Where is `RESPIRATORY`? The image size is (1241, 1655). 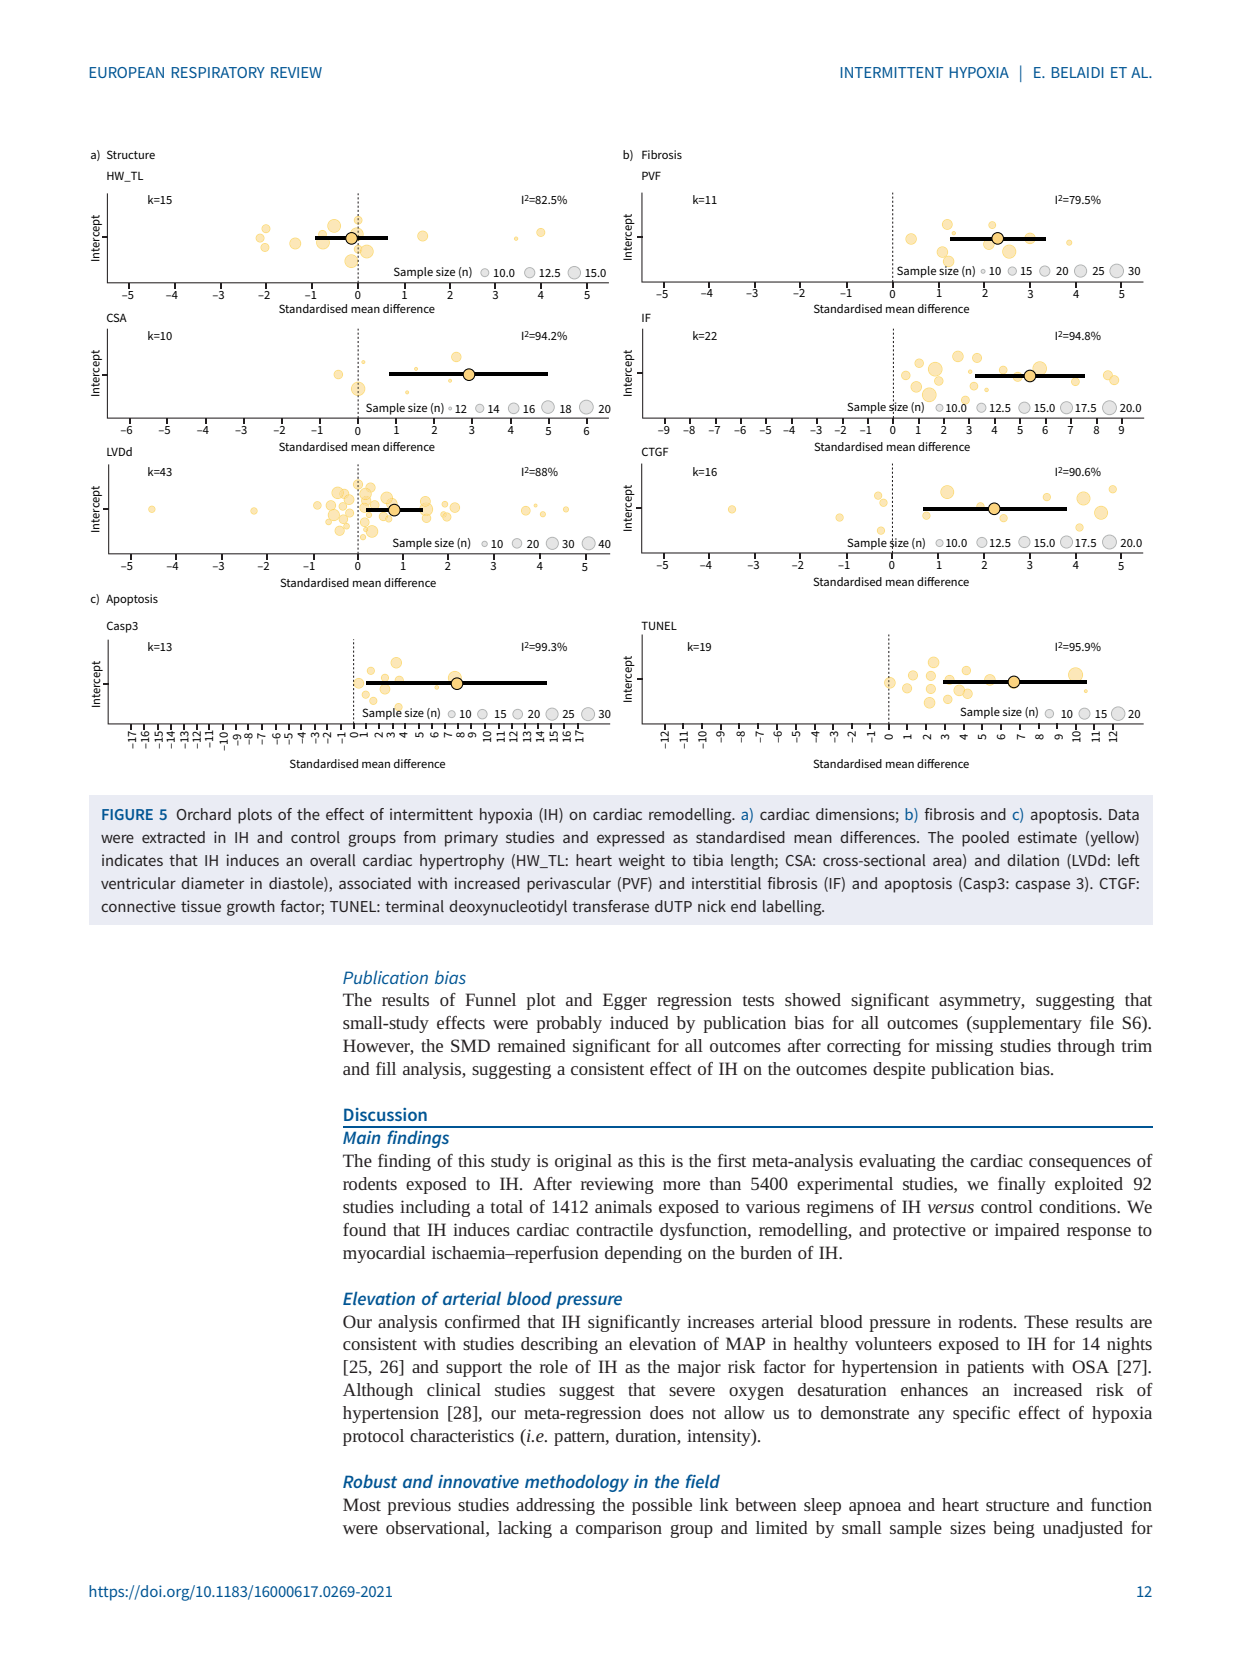
RESPIRATORY is located at coordinates (218, 72).
